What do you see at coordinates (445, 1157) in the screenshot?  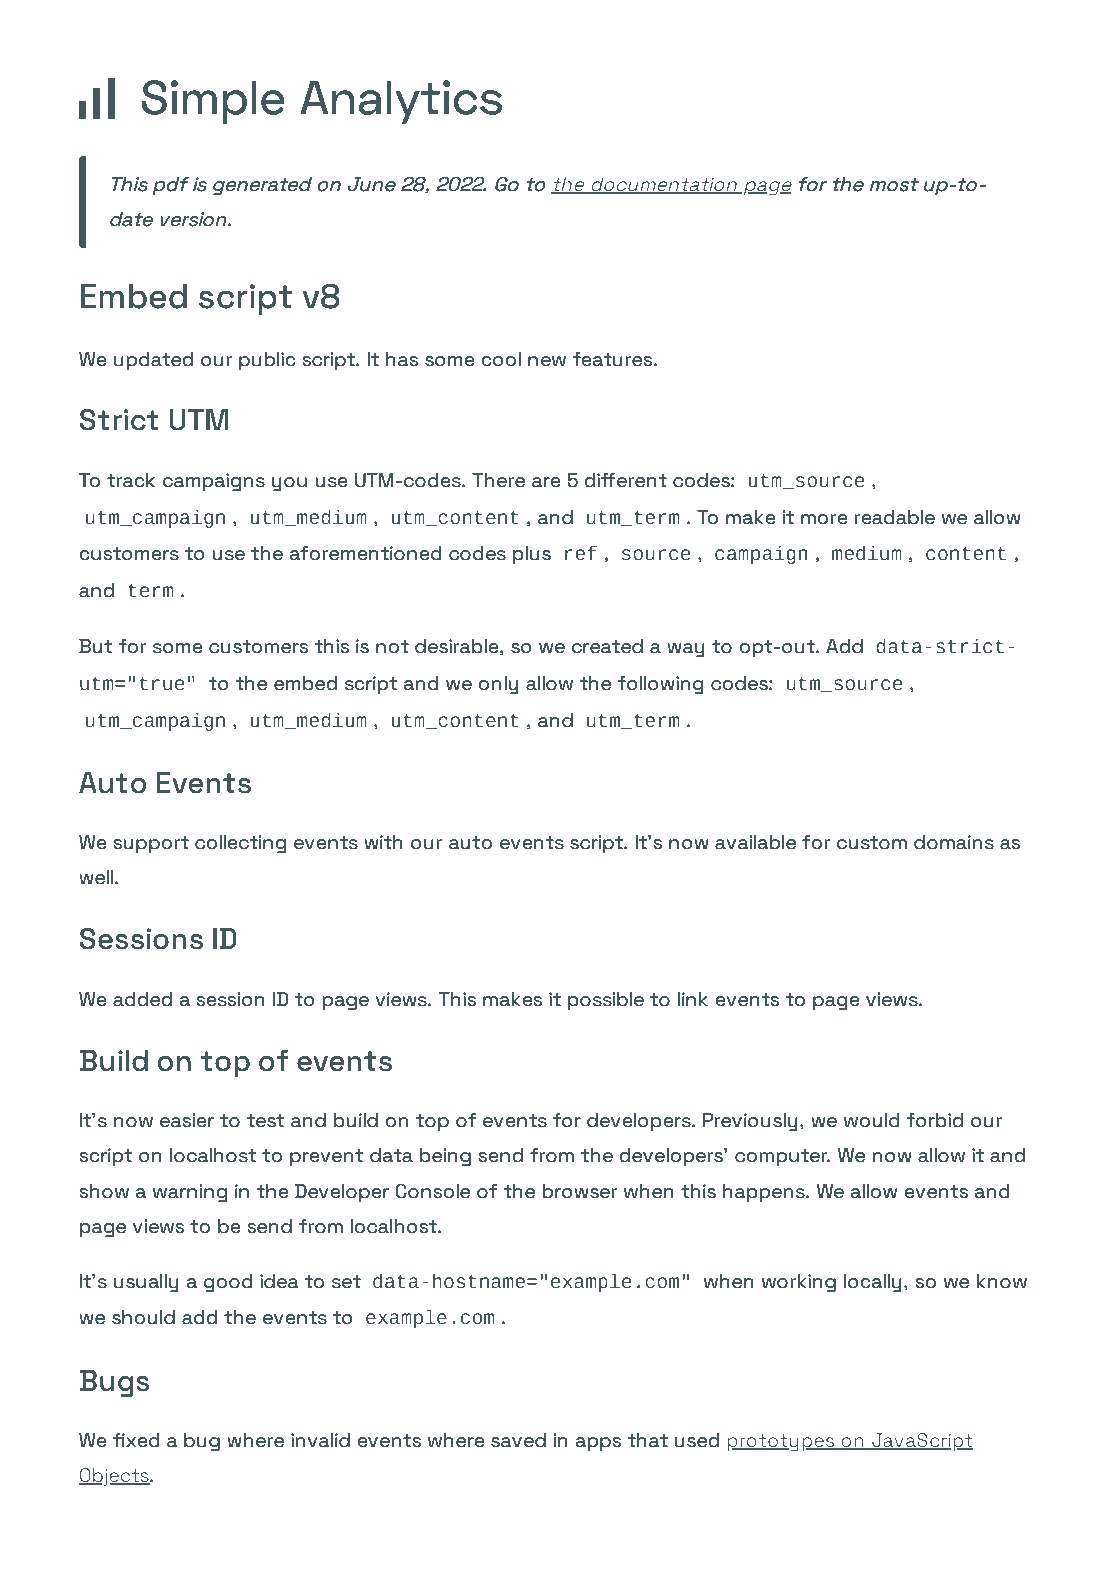 I see `being` at bounding box center [445, 1157].
